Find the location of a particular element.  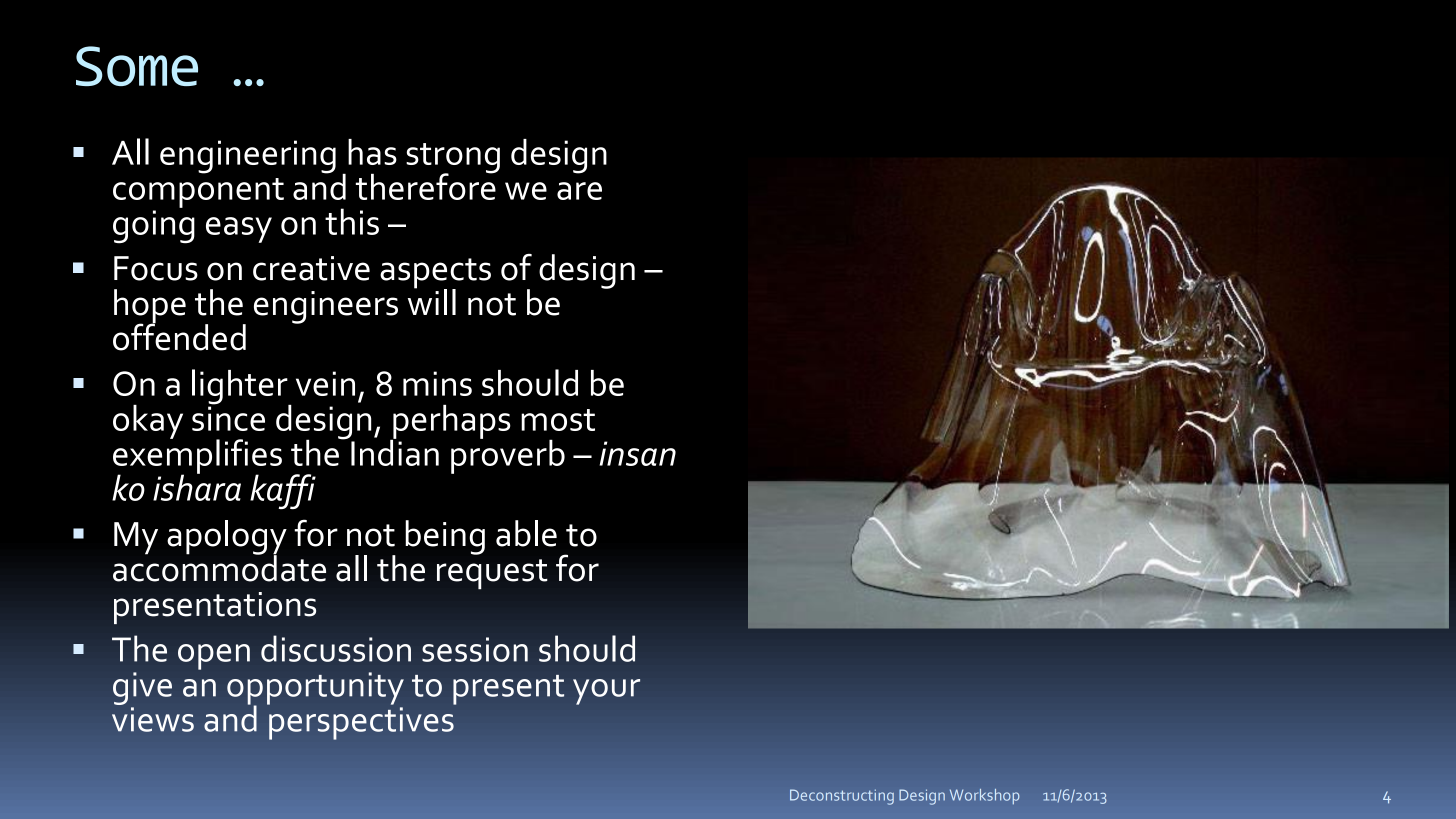

views is located at coordinates (153, 719).
